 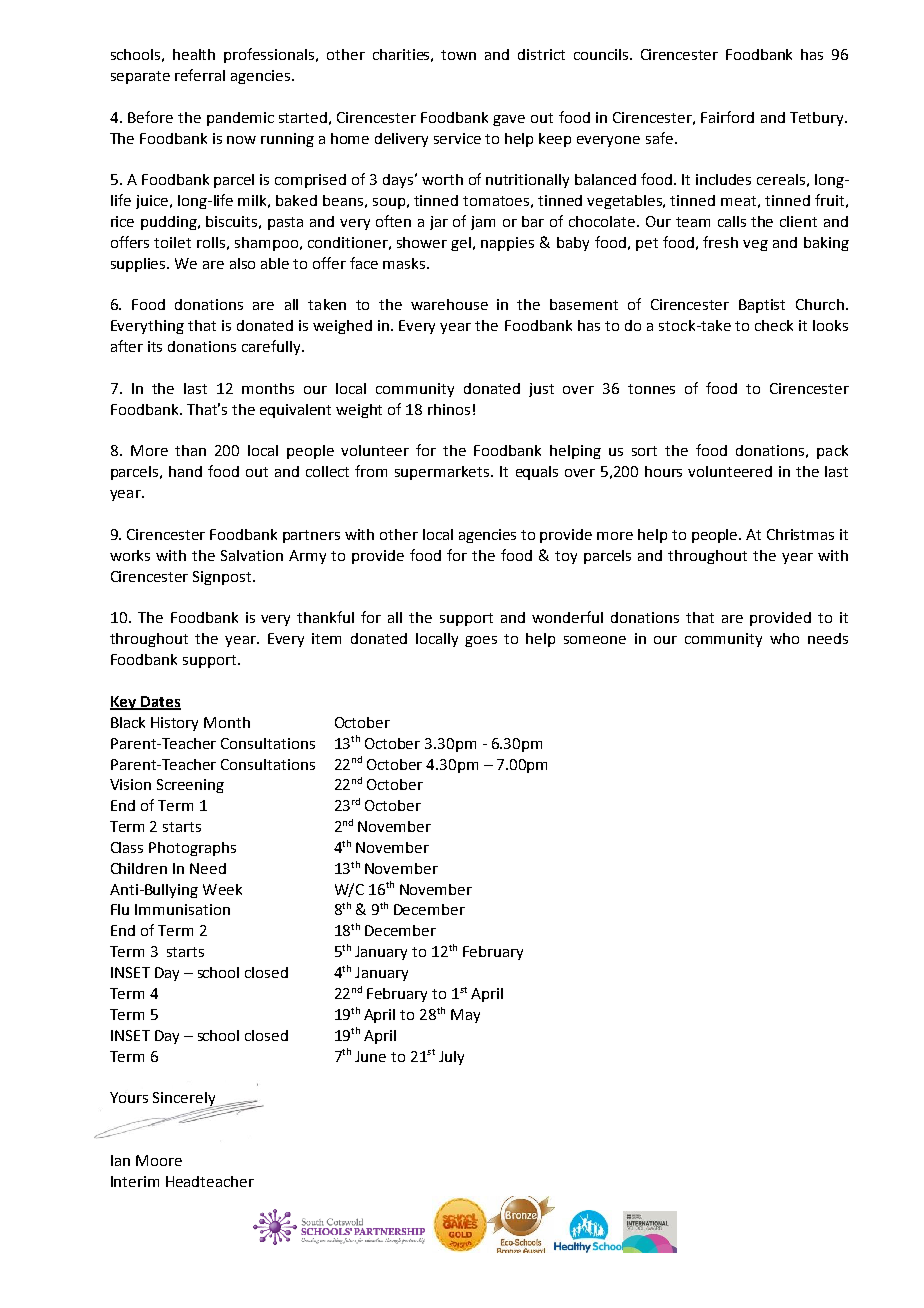 What do you see at coordinates (832, 452) in the page?
I see `pack` at bounding box center [832, 452].
